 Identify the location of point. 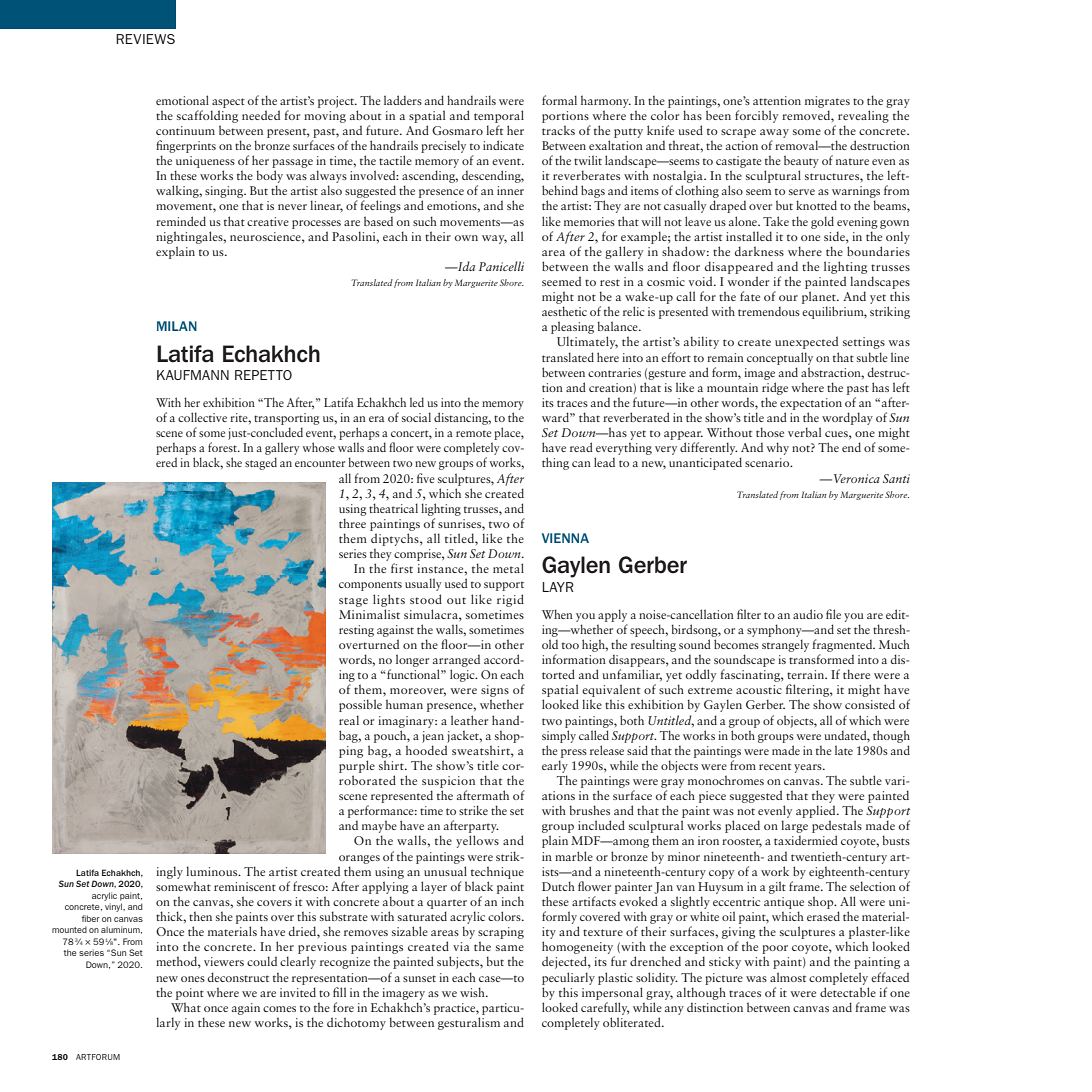
(190, 994).
